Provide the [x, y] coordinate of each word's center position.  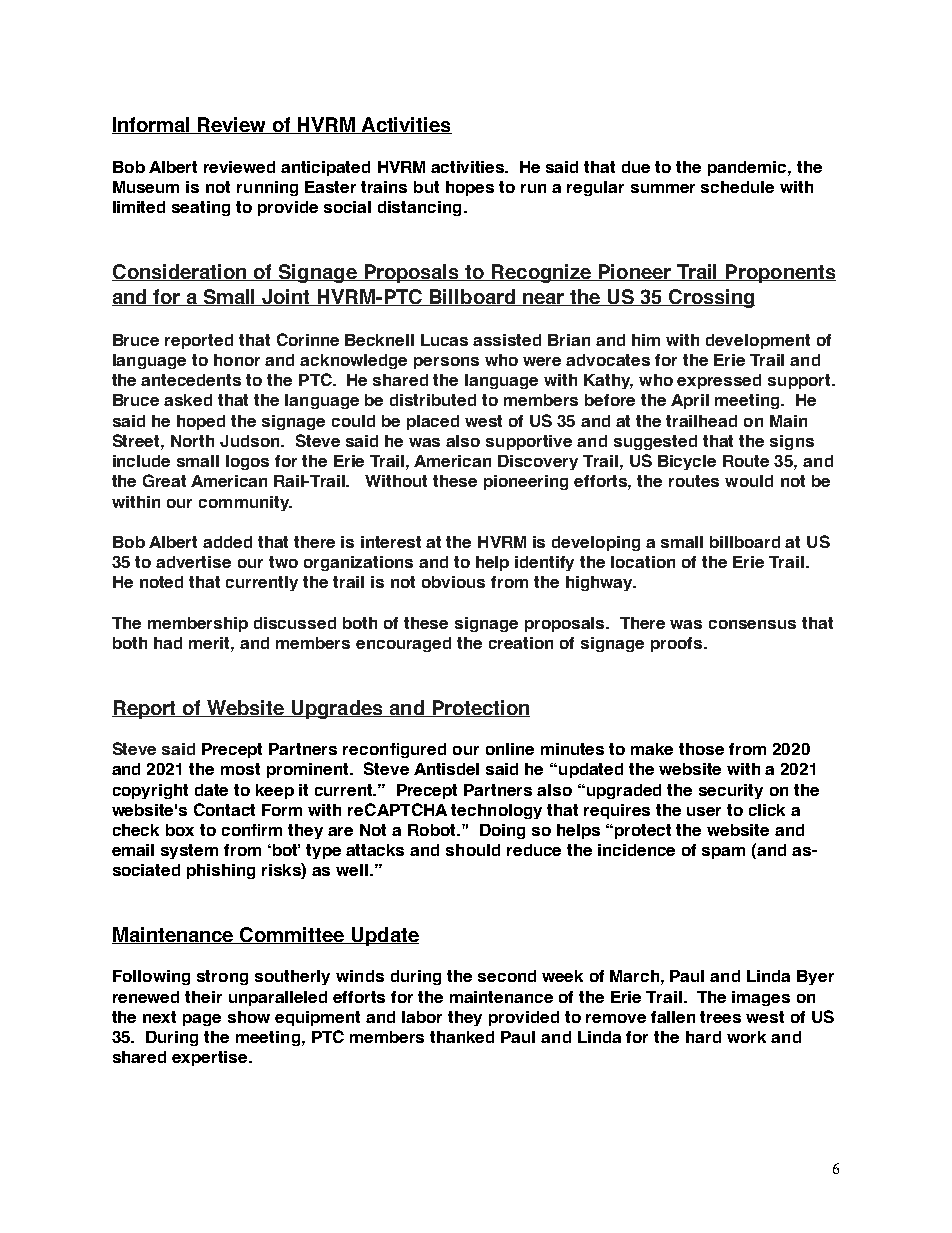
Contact [224, 809]
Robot [433, 830]
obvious [453, 582]
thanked [462, 1037]
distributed [433, 400]
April [690, 401]
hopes [470, 188]
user [704, 811]
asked [188, 400]
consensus [752, 624]
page [202, 1020]
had [168, 643]
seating [201, 208]
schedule [737, 187]
